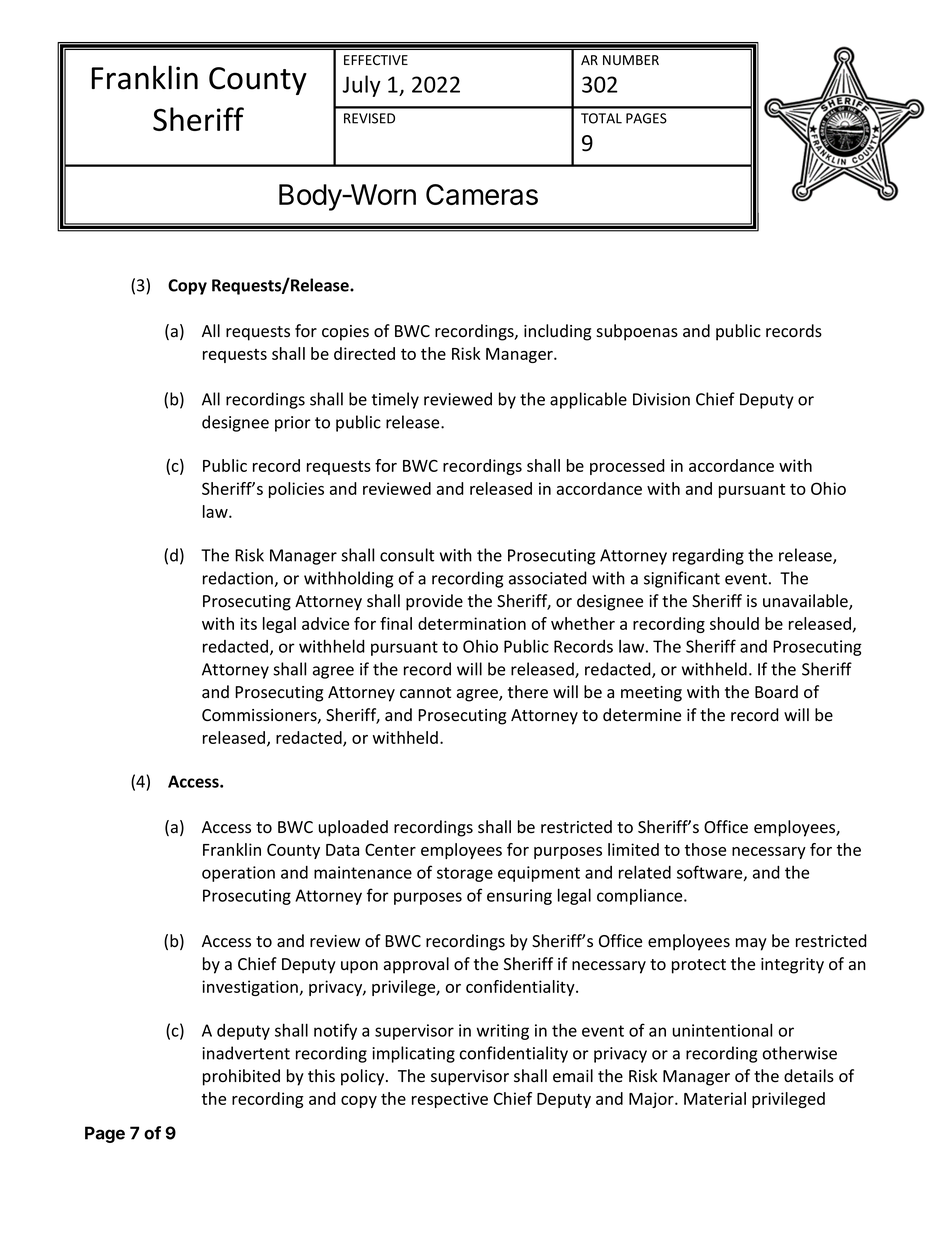 This screenshot has height=1233, width=952. What do you see at coordinates (321, 1076) in the screenshot?
I see `this` at bounding box center [321, 1076].
